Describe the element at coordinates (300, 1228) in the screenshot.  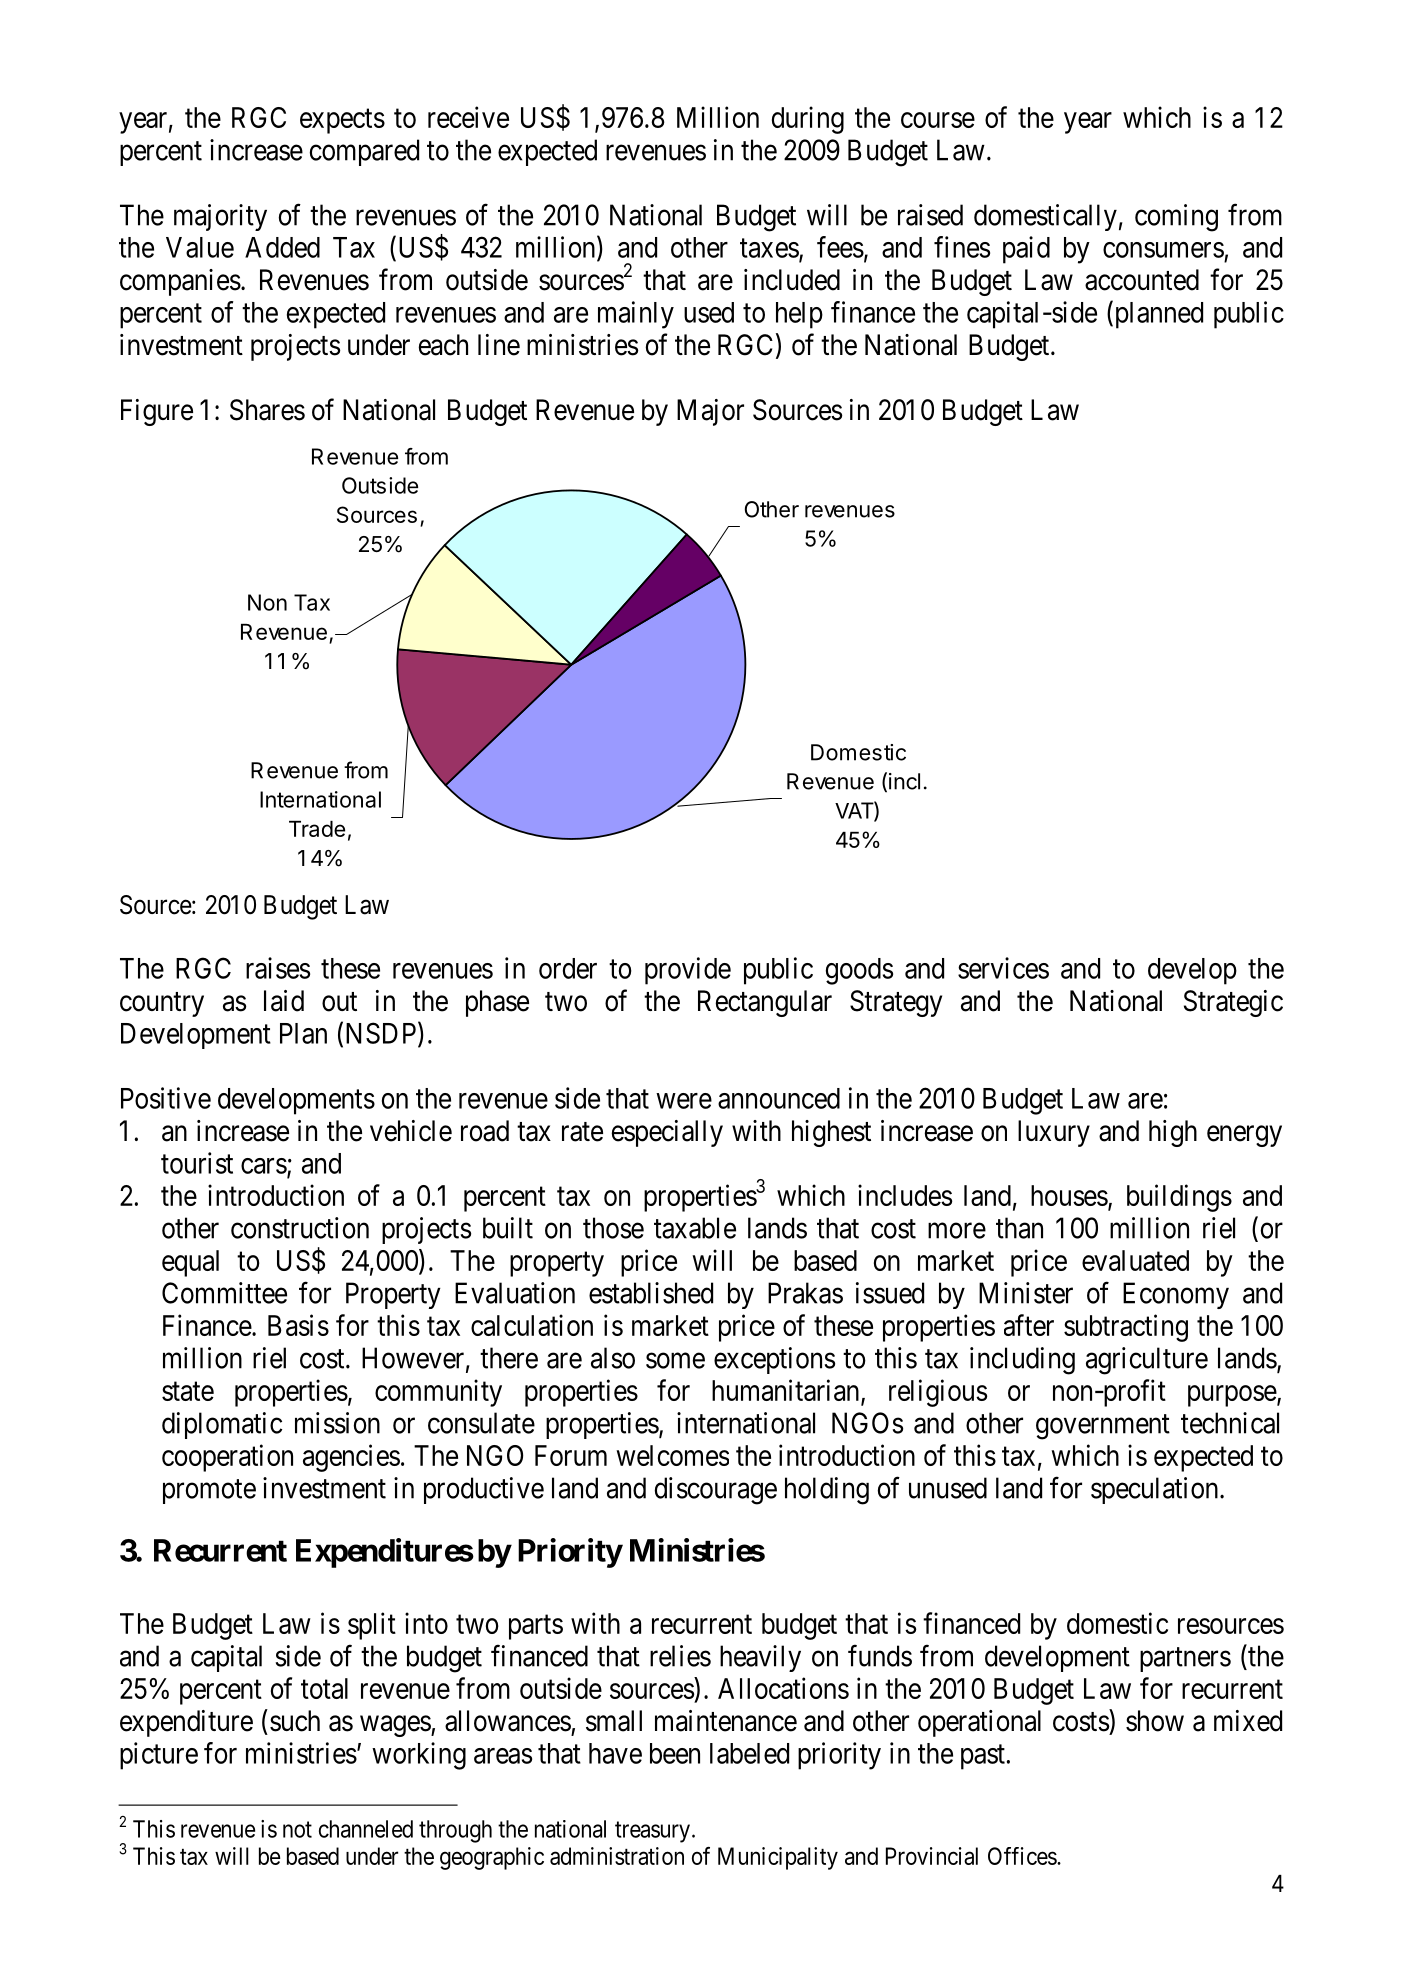
I see `construction` at that location.
